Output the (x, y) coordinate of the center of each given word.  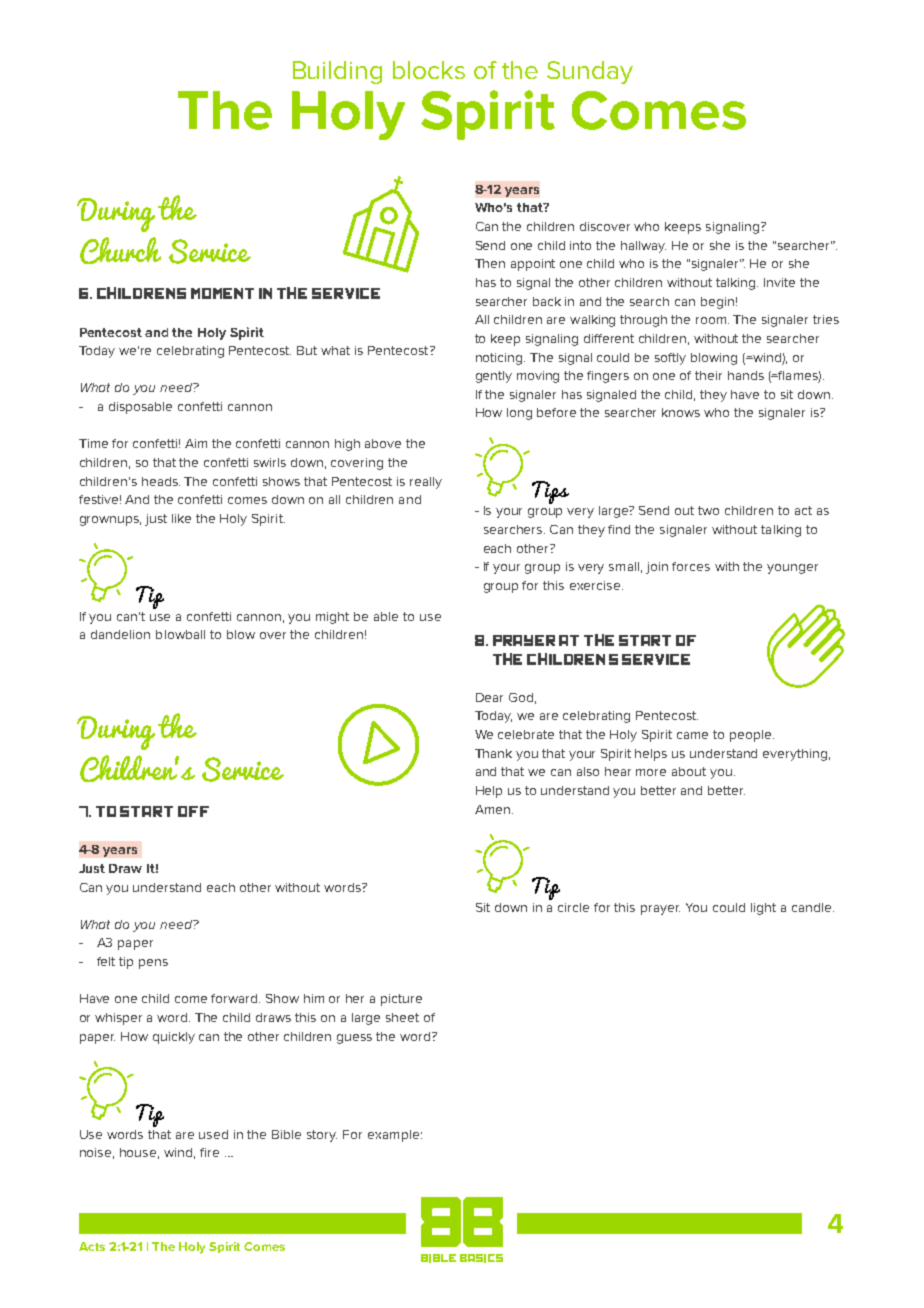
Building (337, 72)
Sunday (590, 72)
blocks (429, 70)
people (752, 736)
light (763, 909)
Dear (489, 697)
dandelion (120, 634)
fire (209, 1152)
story (322, 1136)
